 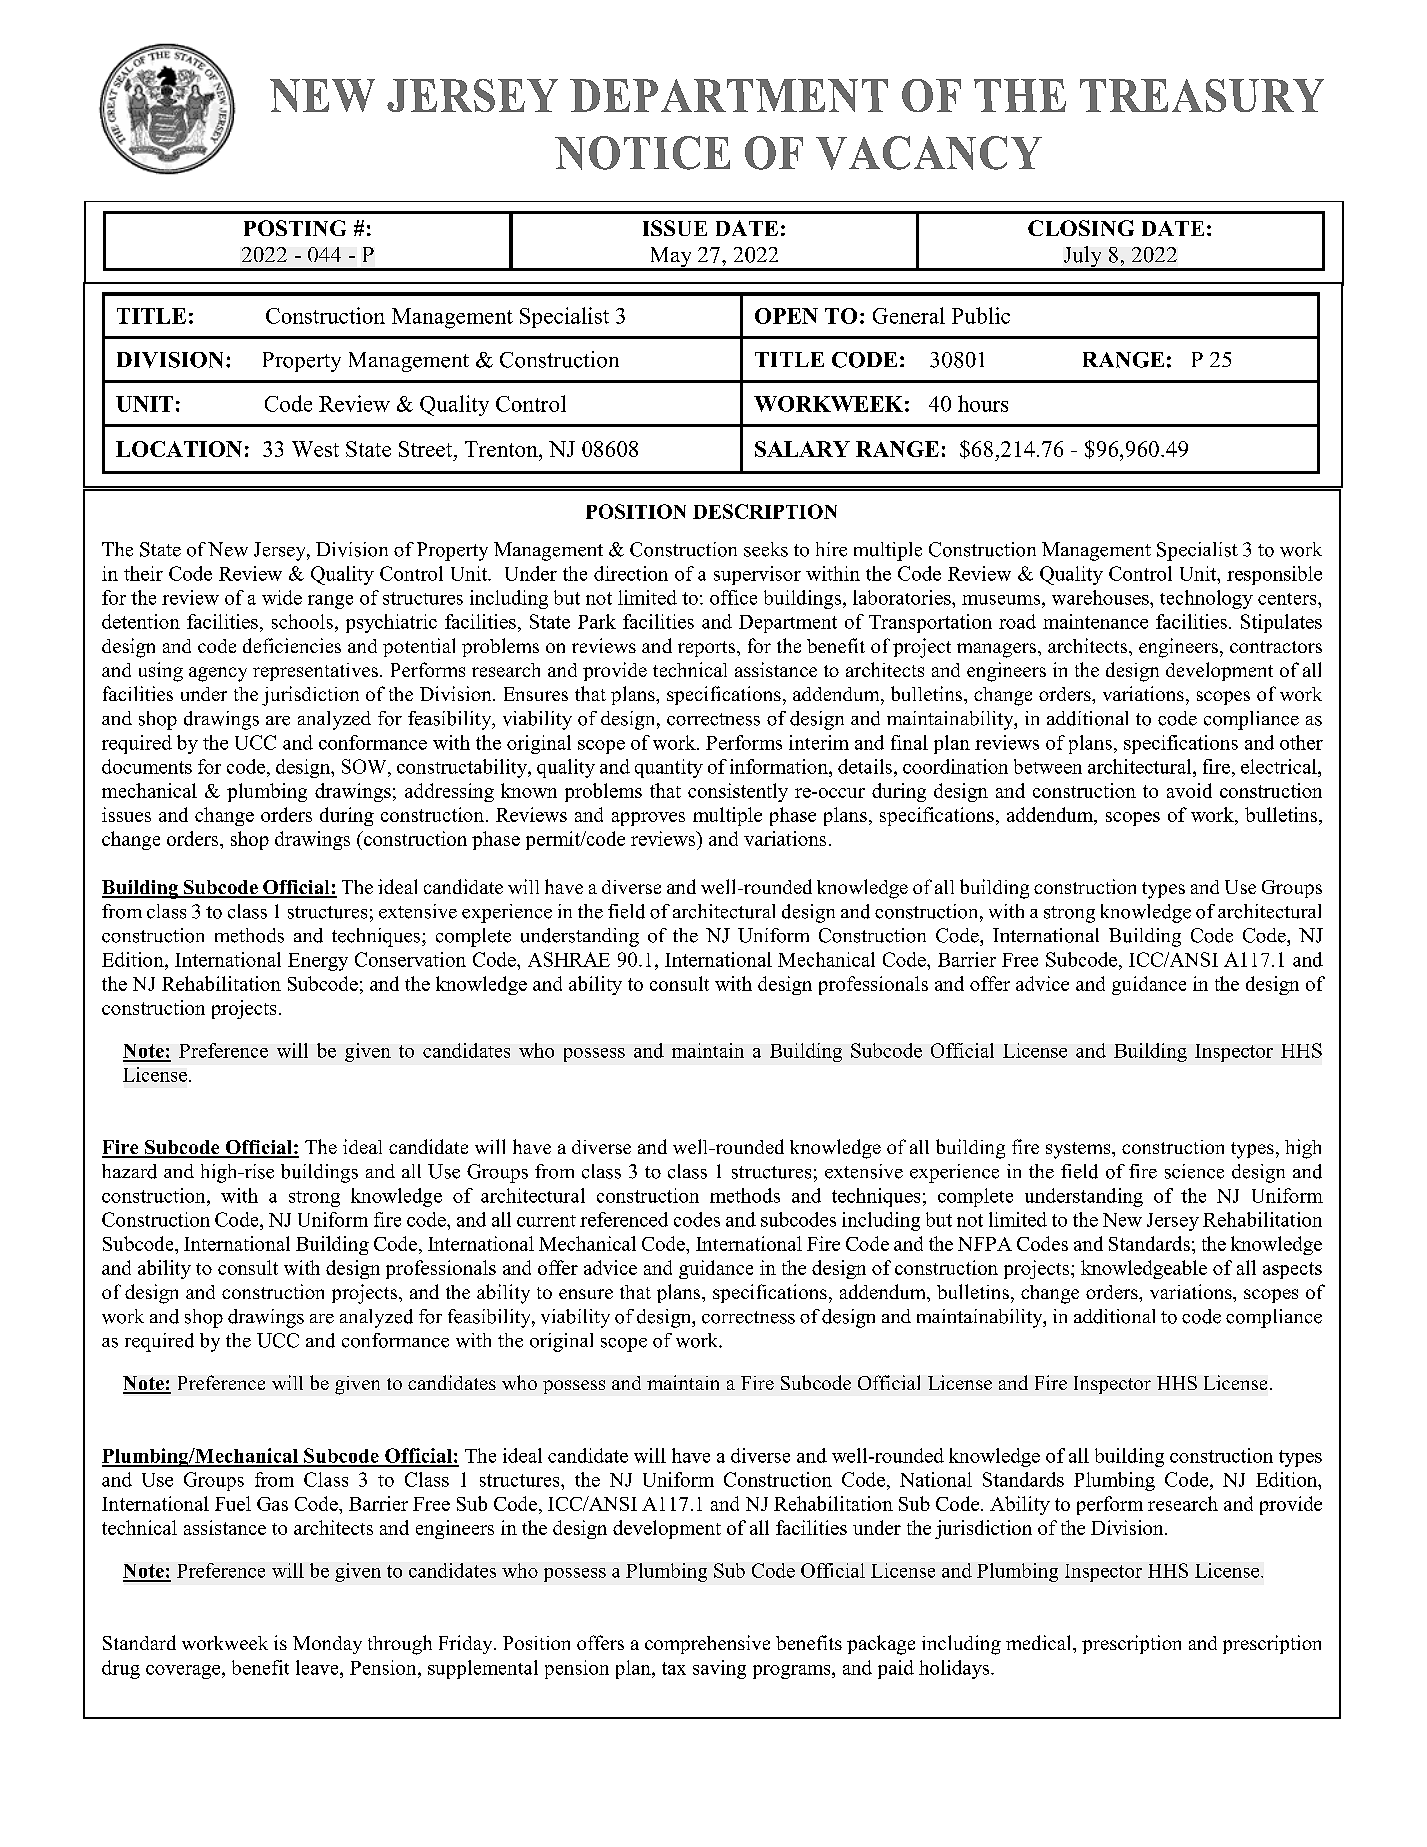 What do you see at coordinates (1189, 790) in the screenshot?
I see `avoid` at bounding box center [1189, 790].
